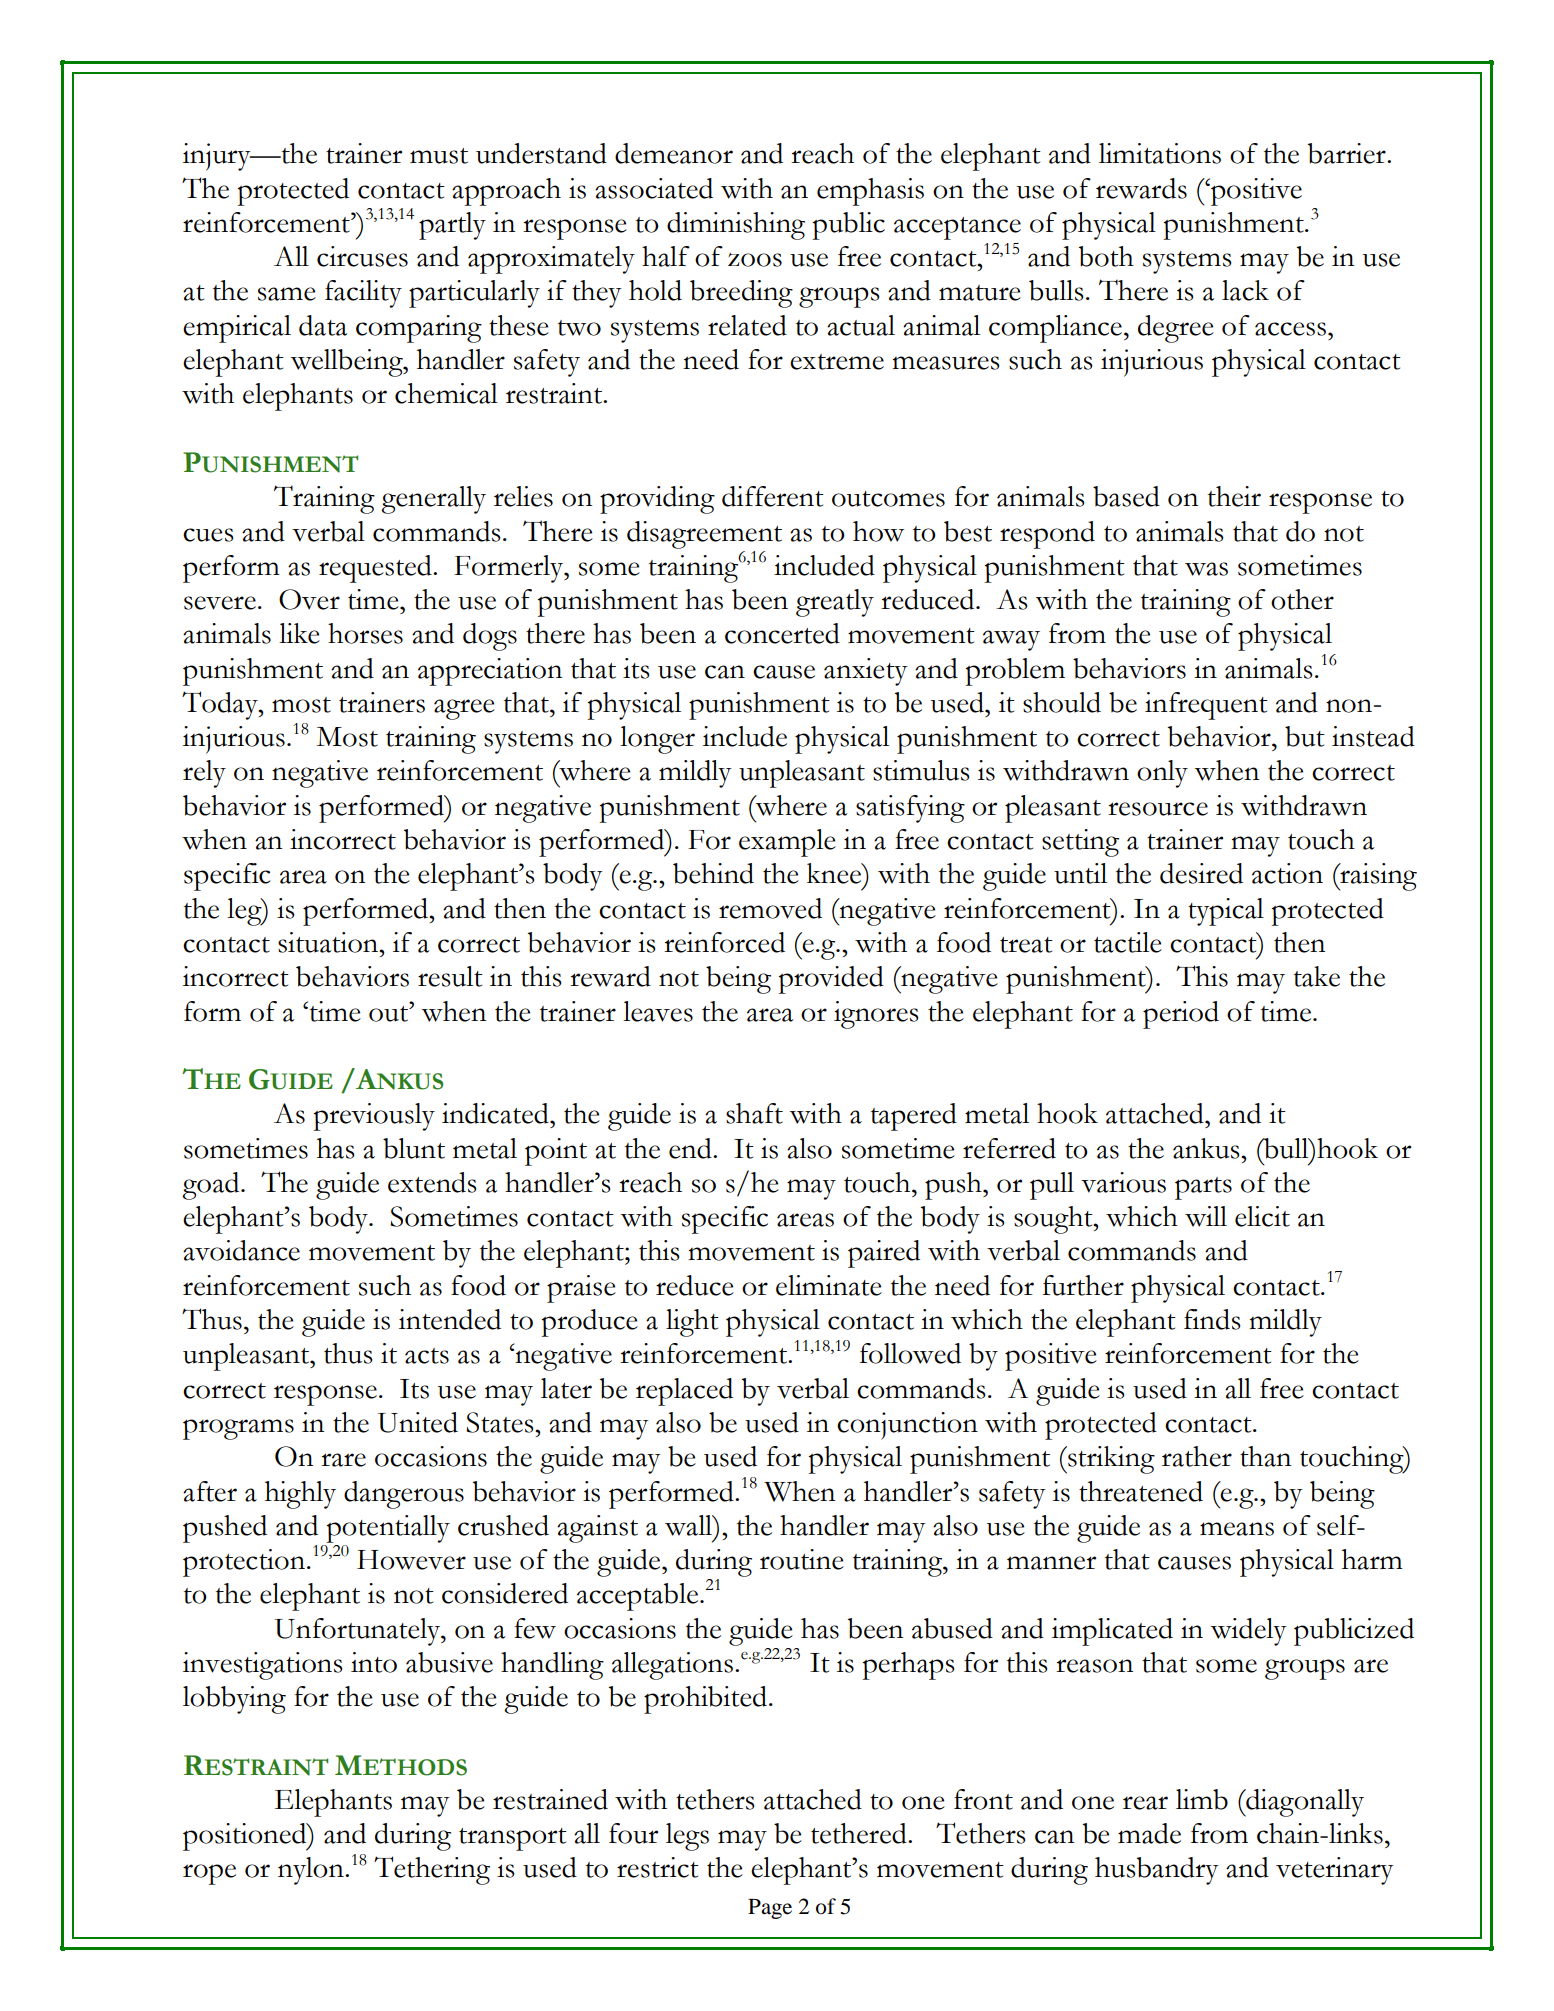  What do you see at coordinates (736, 226) in the image?
I see `diminishing` at bounding box center [736, 226].
